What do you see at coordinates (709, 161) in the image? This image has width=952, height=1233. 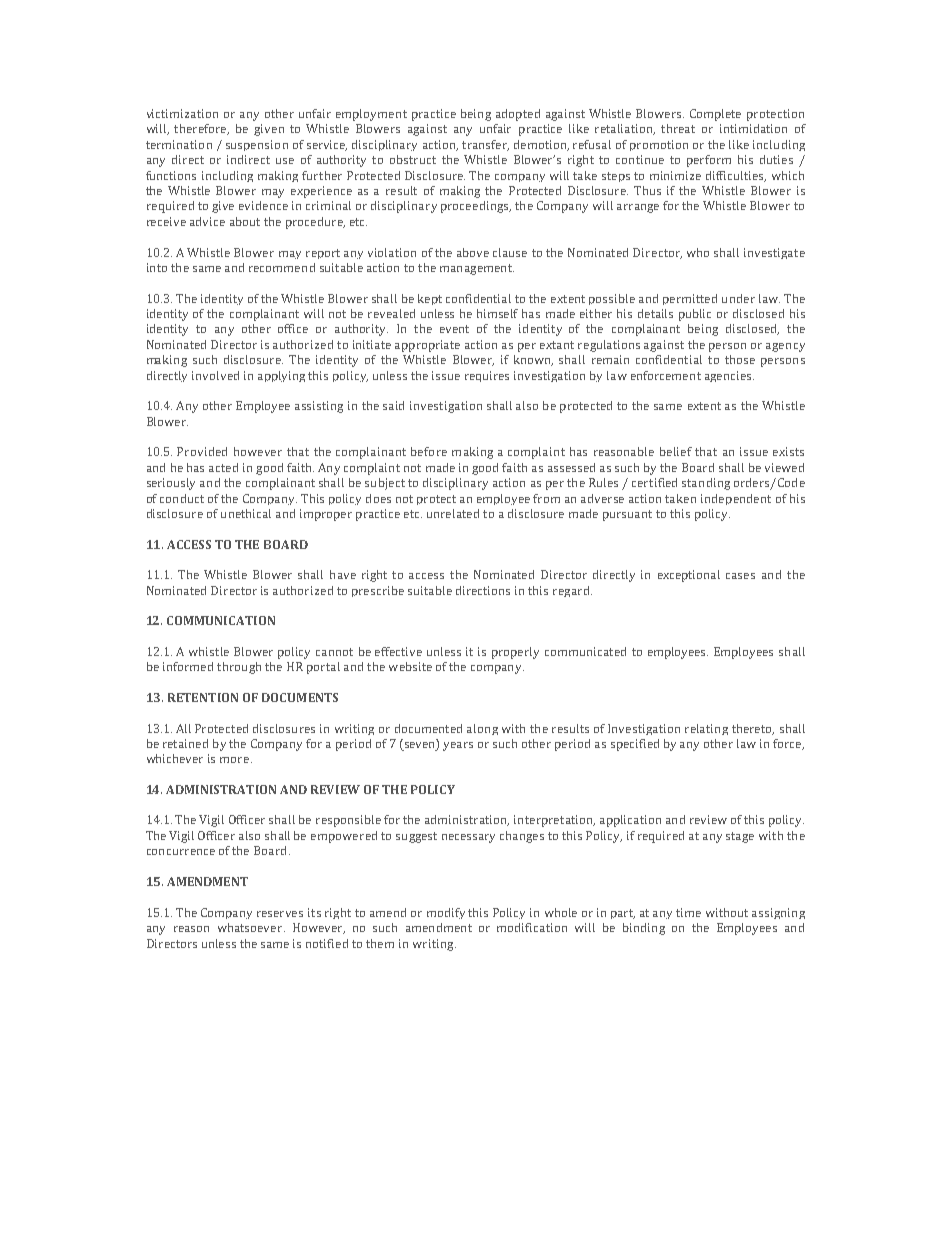 I see `perform` at bounding box center [709, 161].
